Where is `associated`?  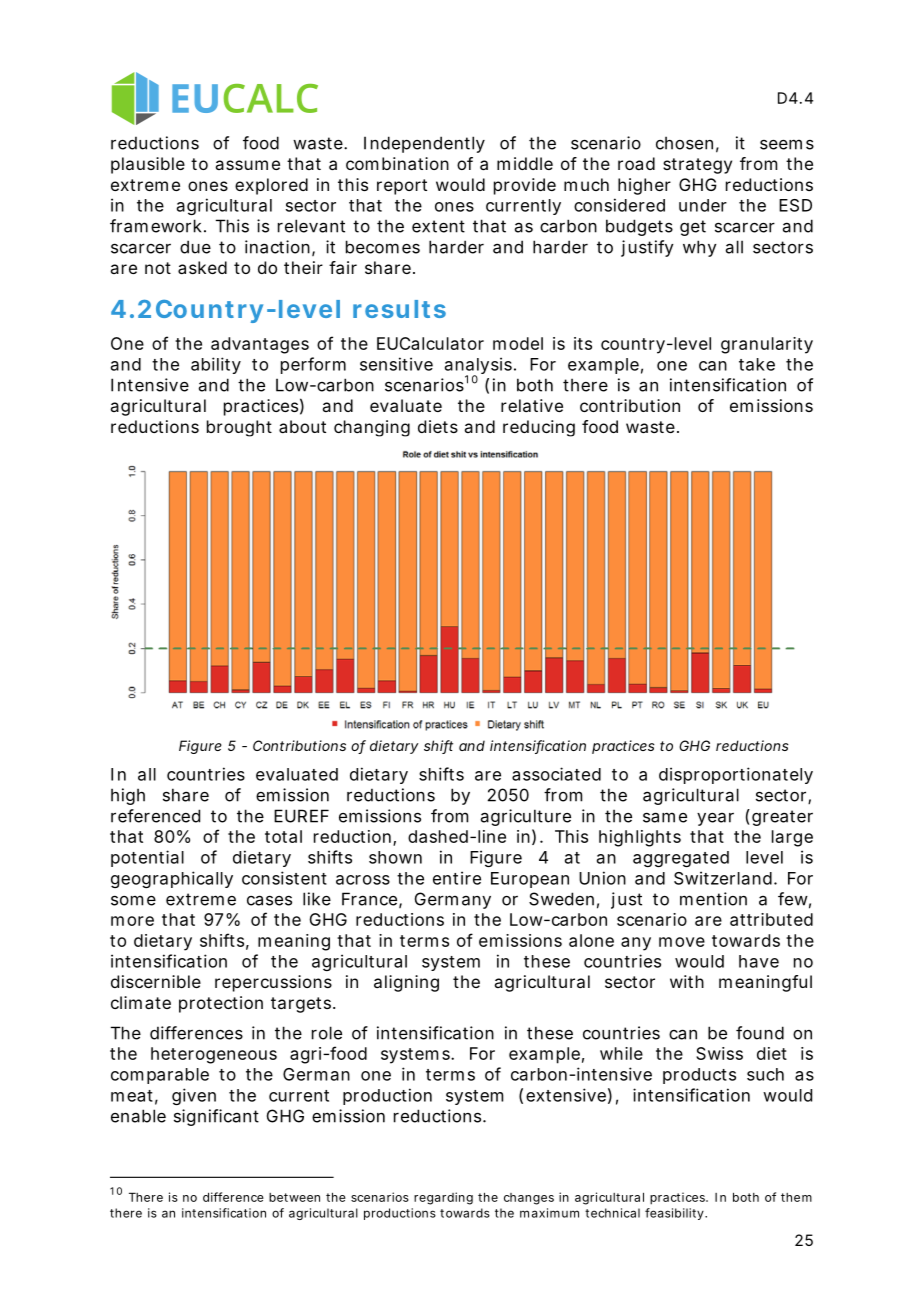 associated is located at coordinates (556, 774).
